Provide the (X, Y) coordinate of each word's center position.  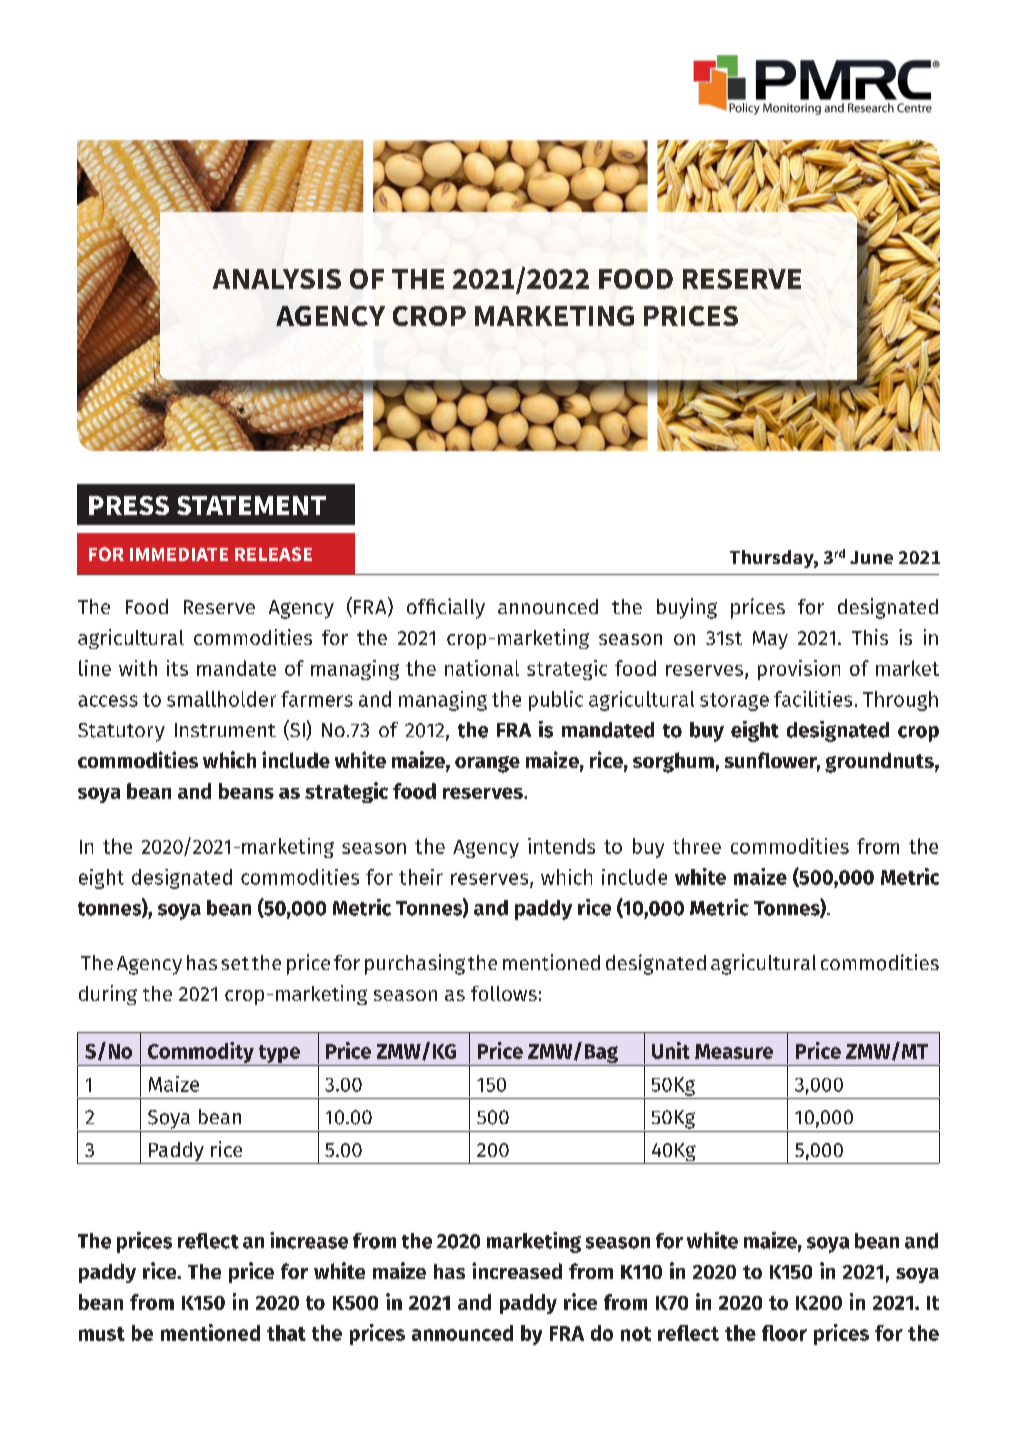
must (102, 1334)
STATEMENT (251, 505)
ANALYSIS (277, 279)
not (636, 1334)
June (871, 557)
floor (784, 1333)
